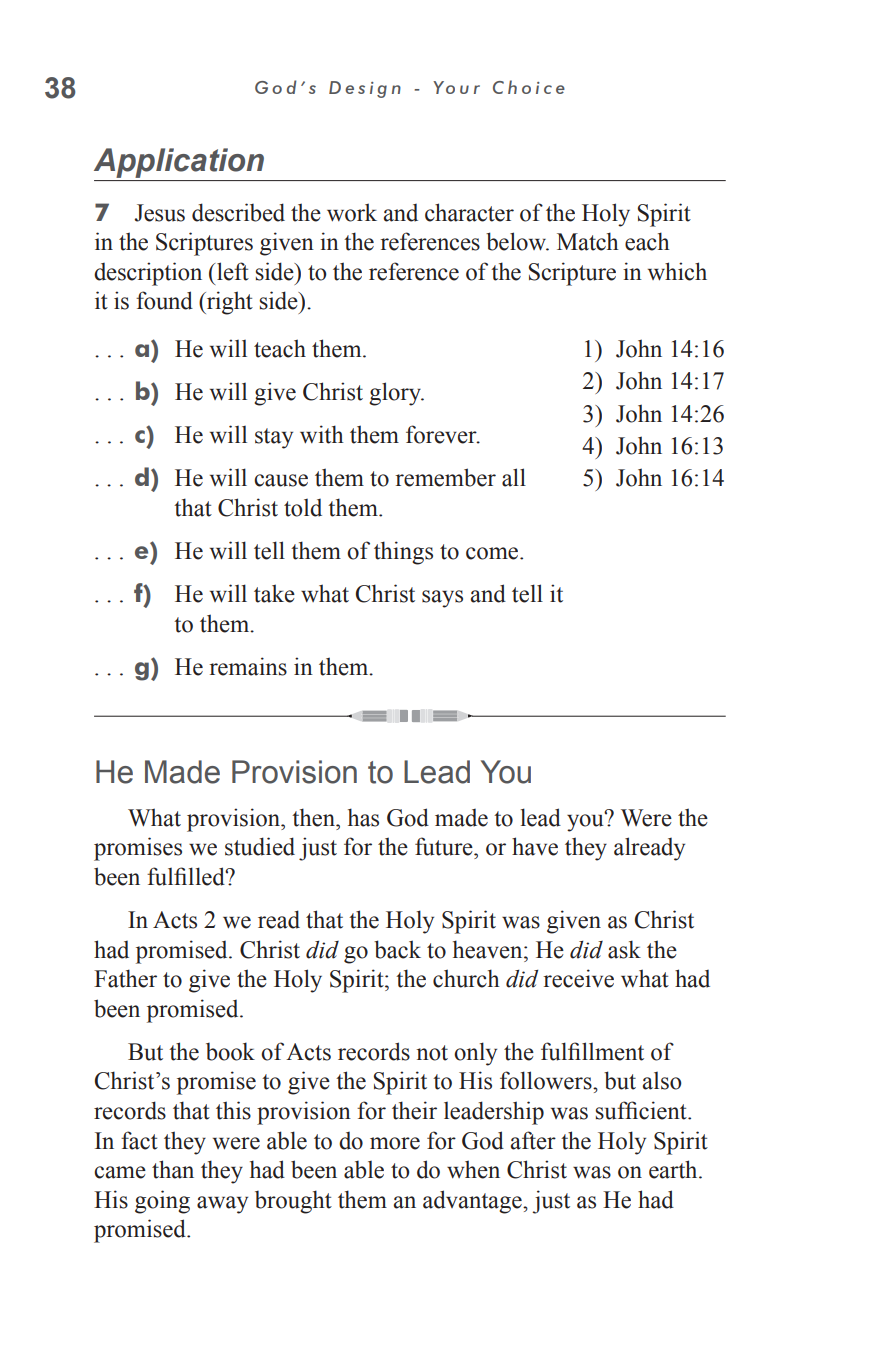  Describe the element at coordinates (260, 846) in the screenshot. I see `studied` at that location.
